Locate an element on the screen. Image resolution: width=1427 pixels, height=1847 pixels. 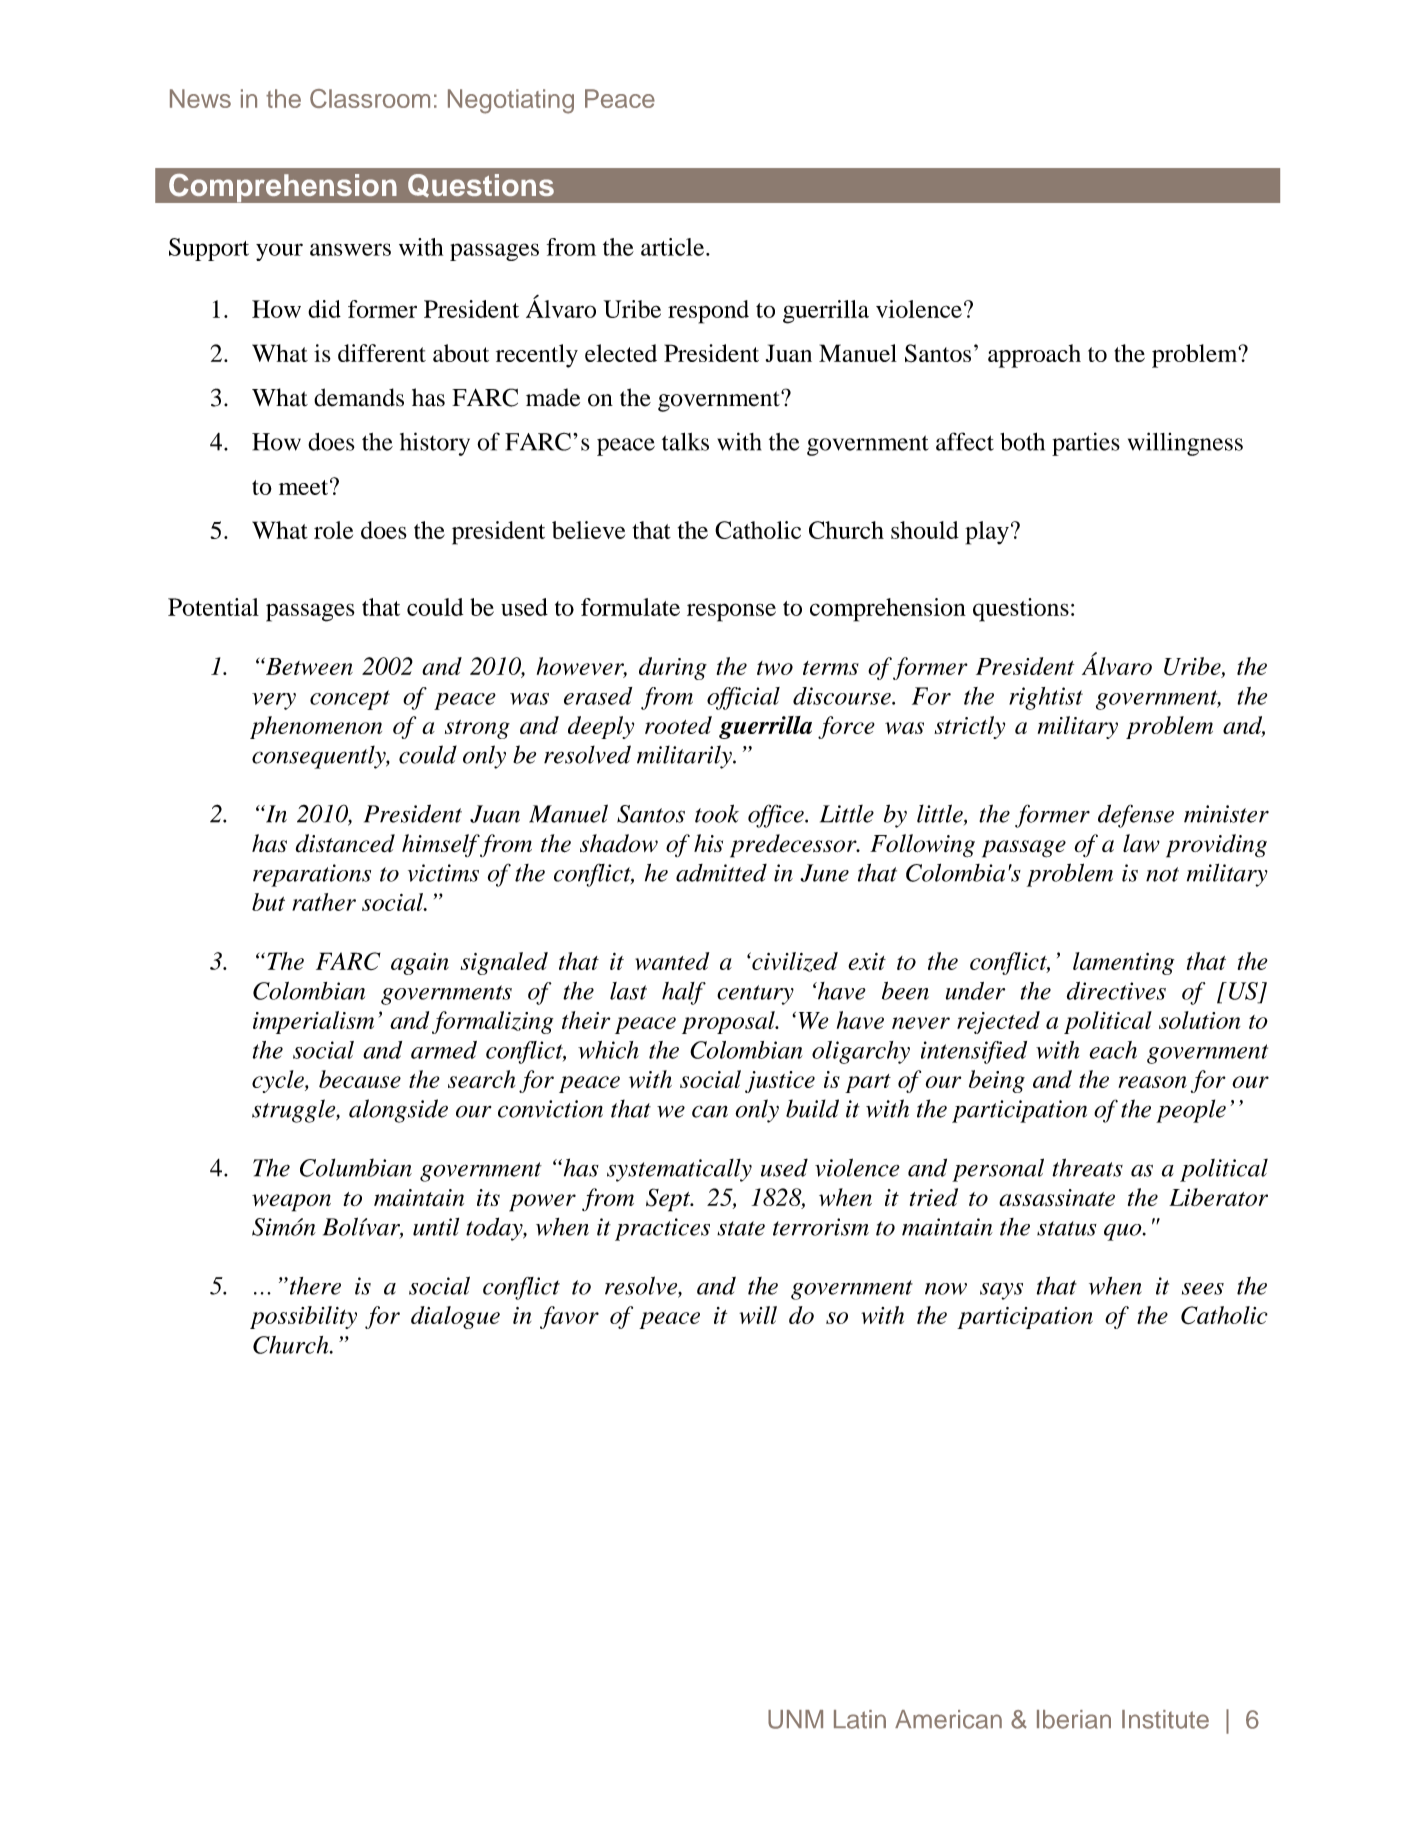
there is located at coordinates (315, 1286).
